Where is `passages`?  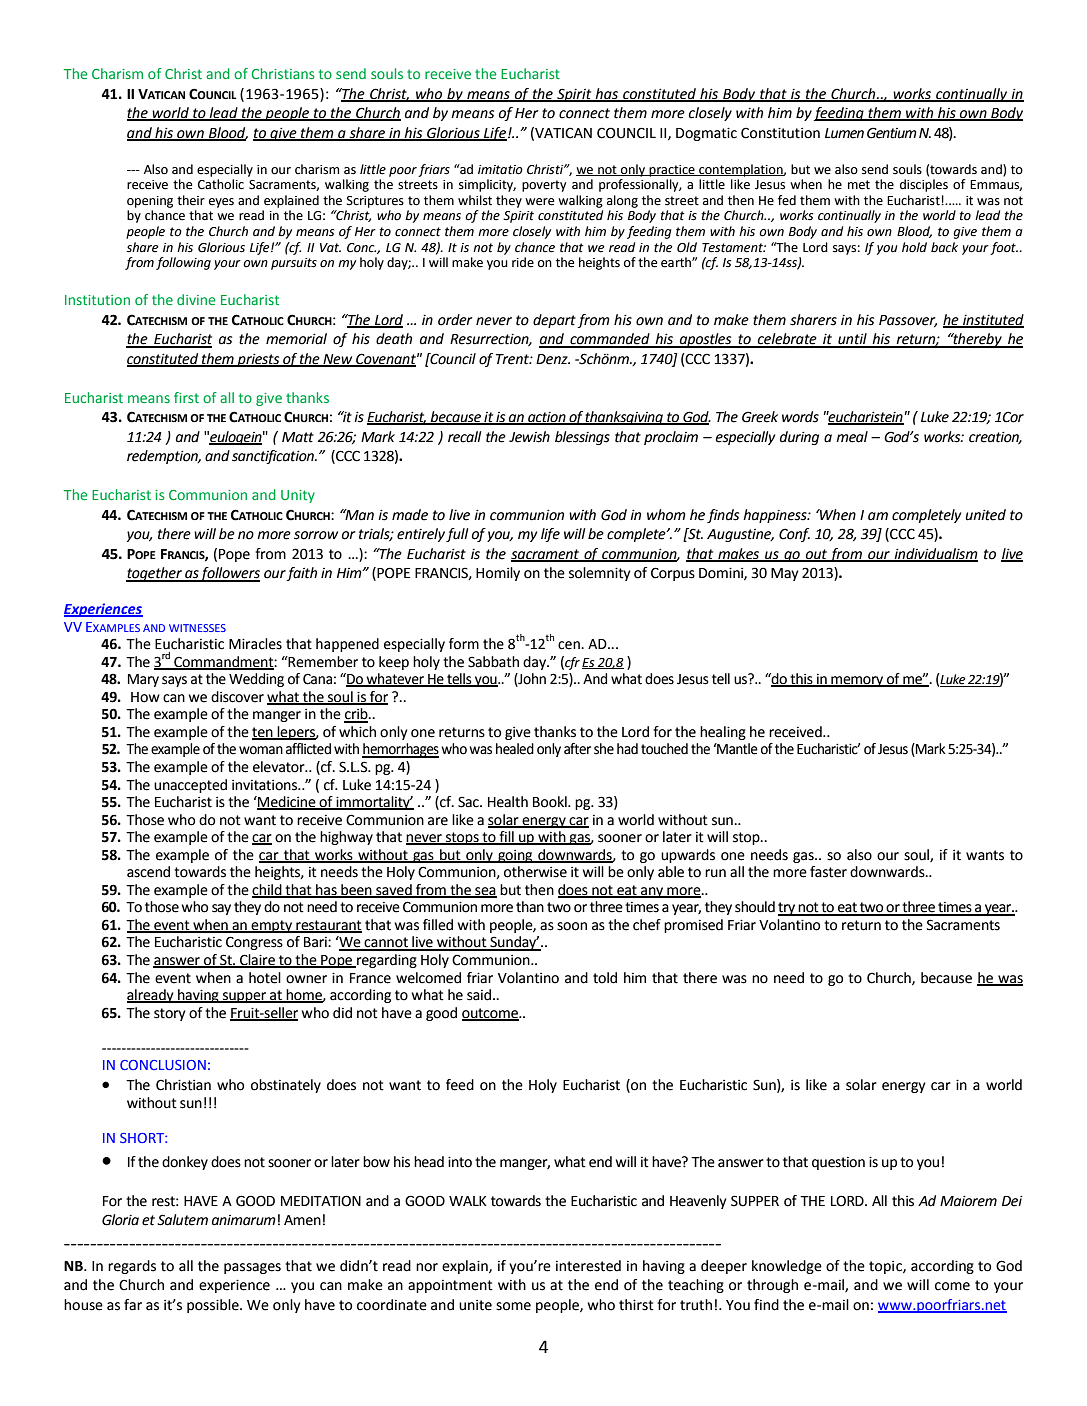 passages is located at coordinates (252, 1268).
